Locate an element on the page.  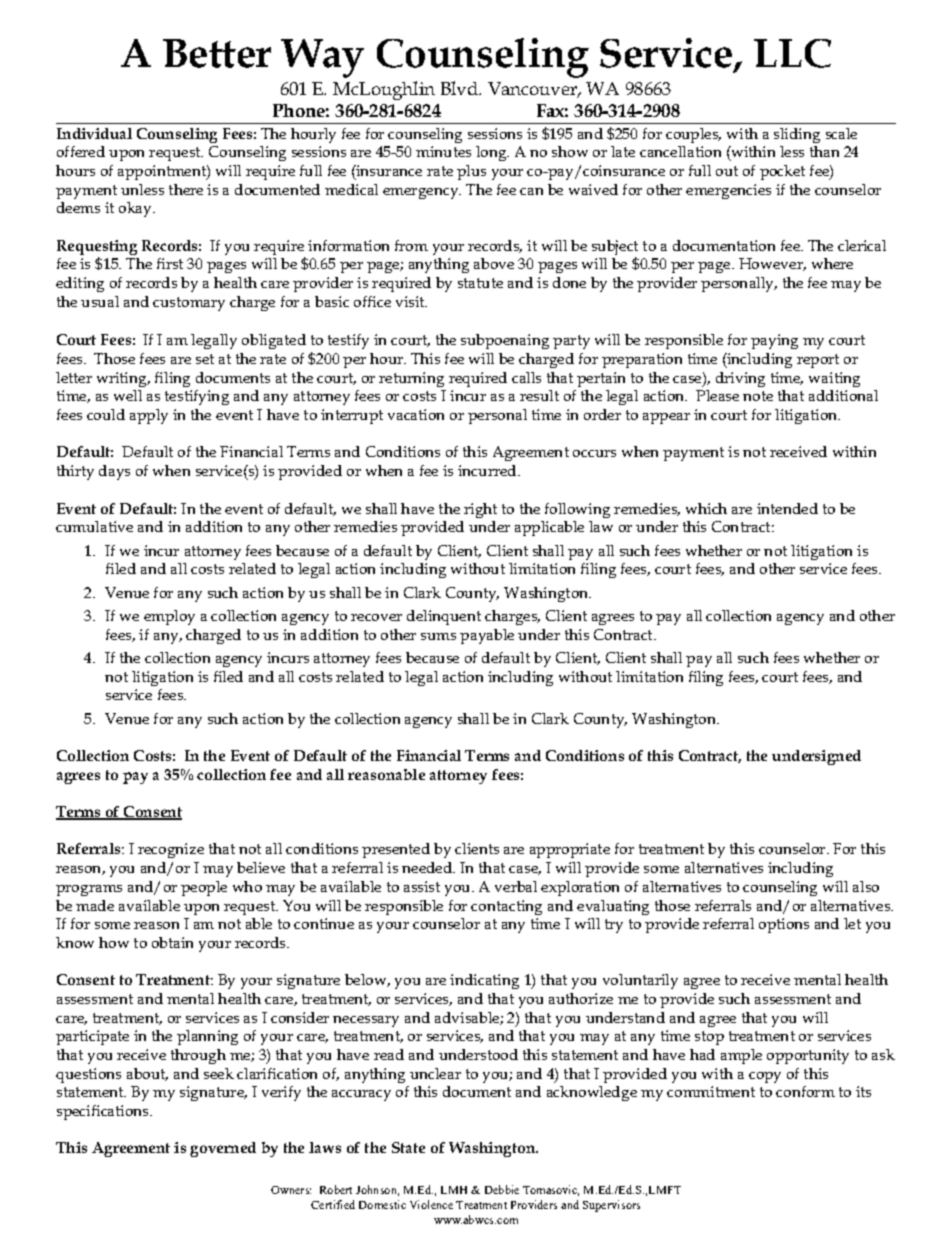
intended is located at coordinates (787, 508).
